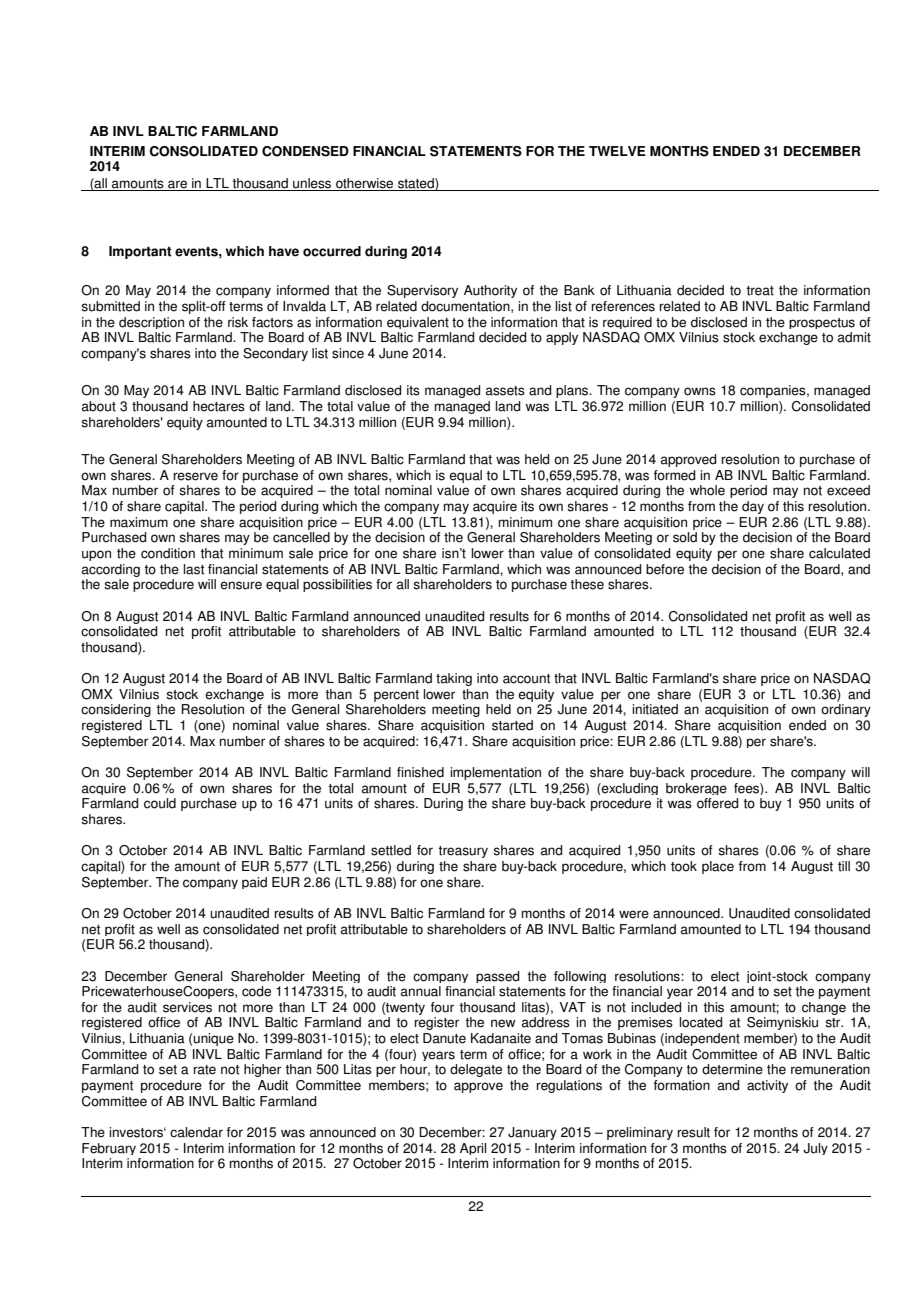 Image resolution: width=924 pixels, height=1308 pixels. I want to click on otherwise, so click(364, 183).
